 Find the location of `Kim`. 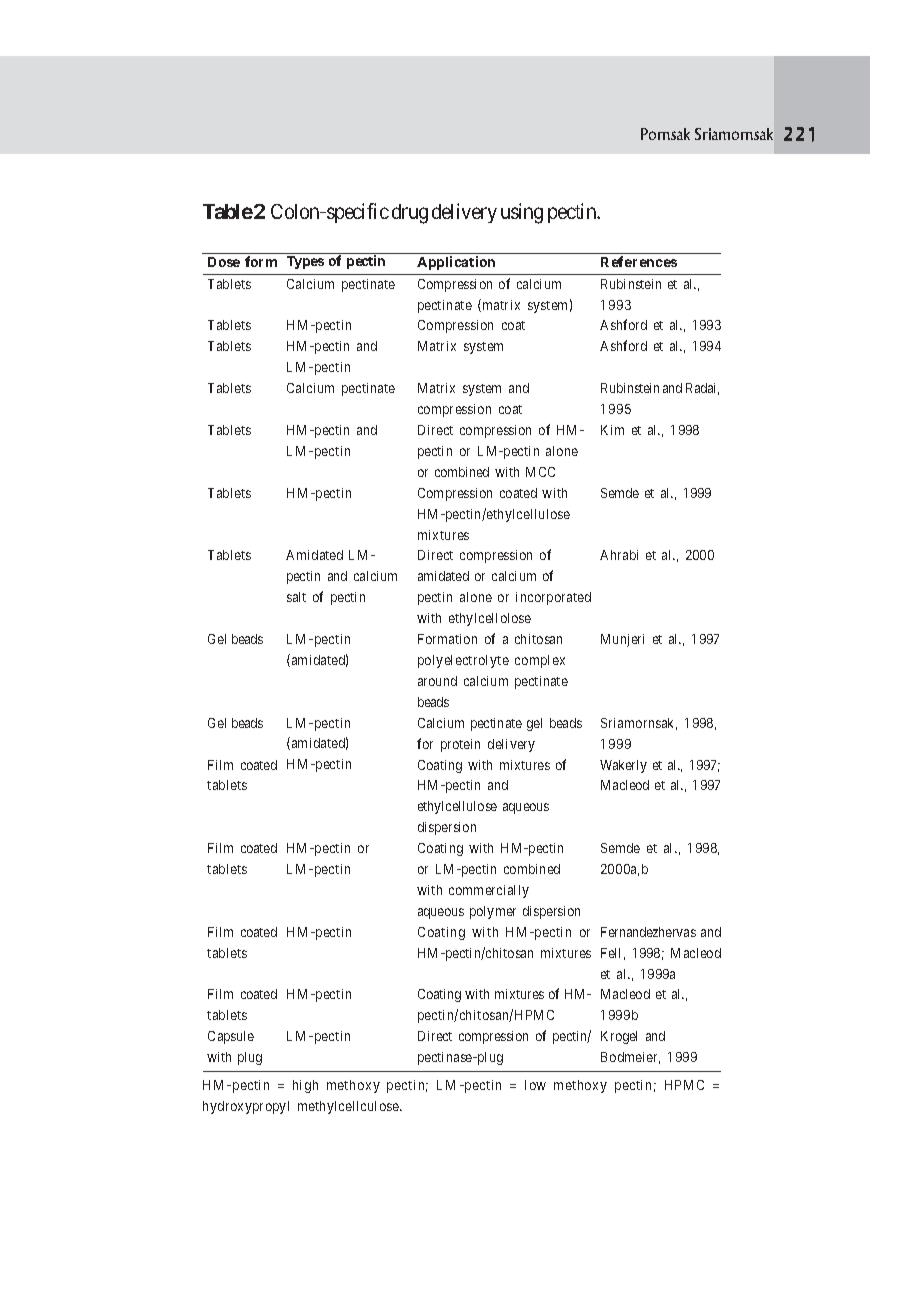

Kim is located at coordinates (612, 430).
